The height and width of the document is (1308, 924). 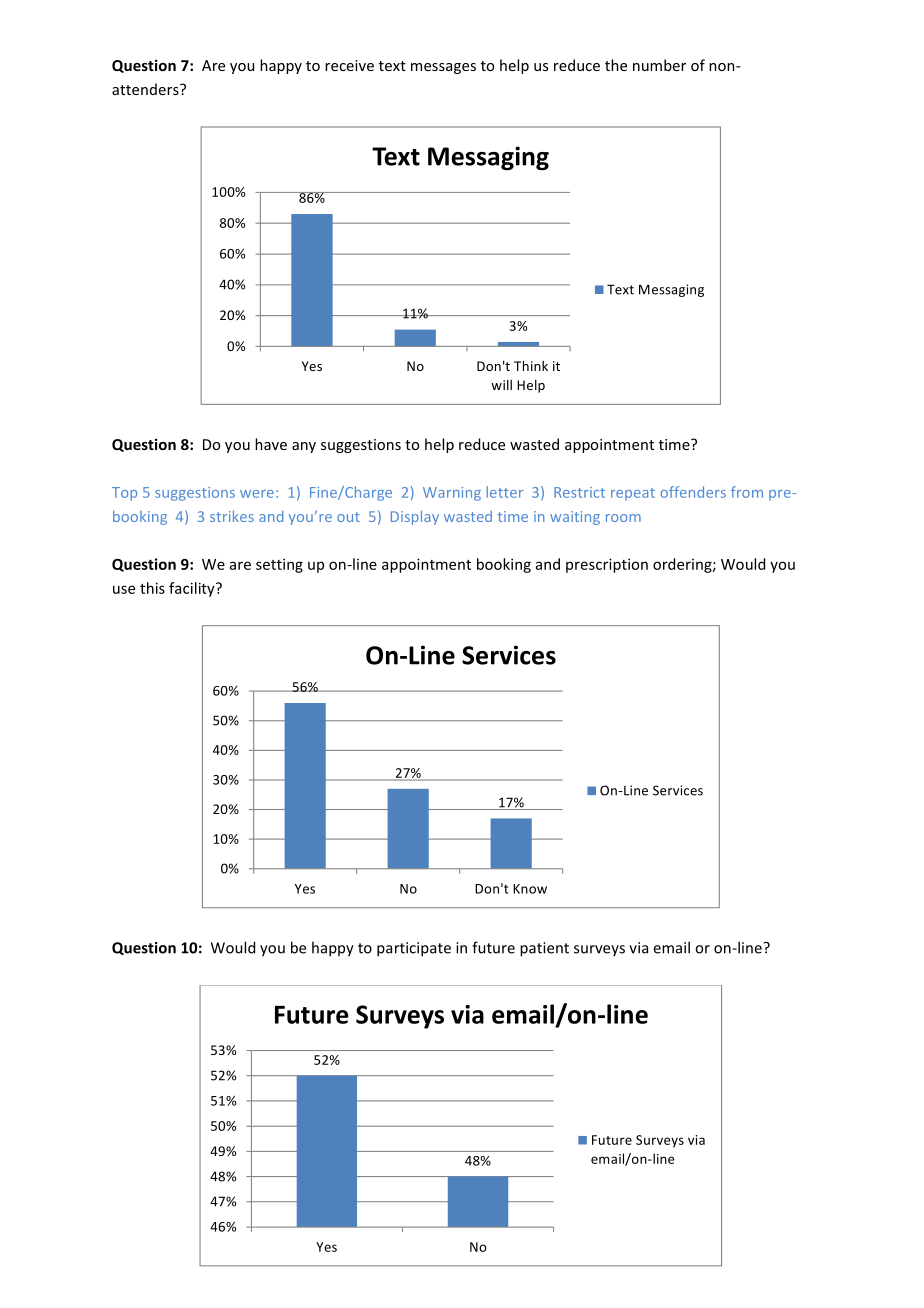 I want to click on strikes, so click(x=232, y=516).
